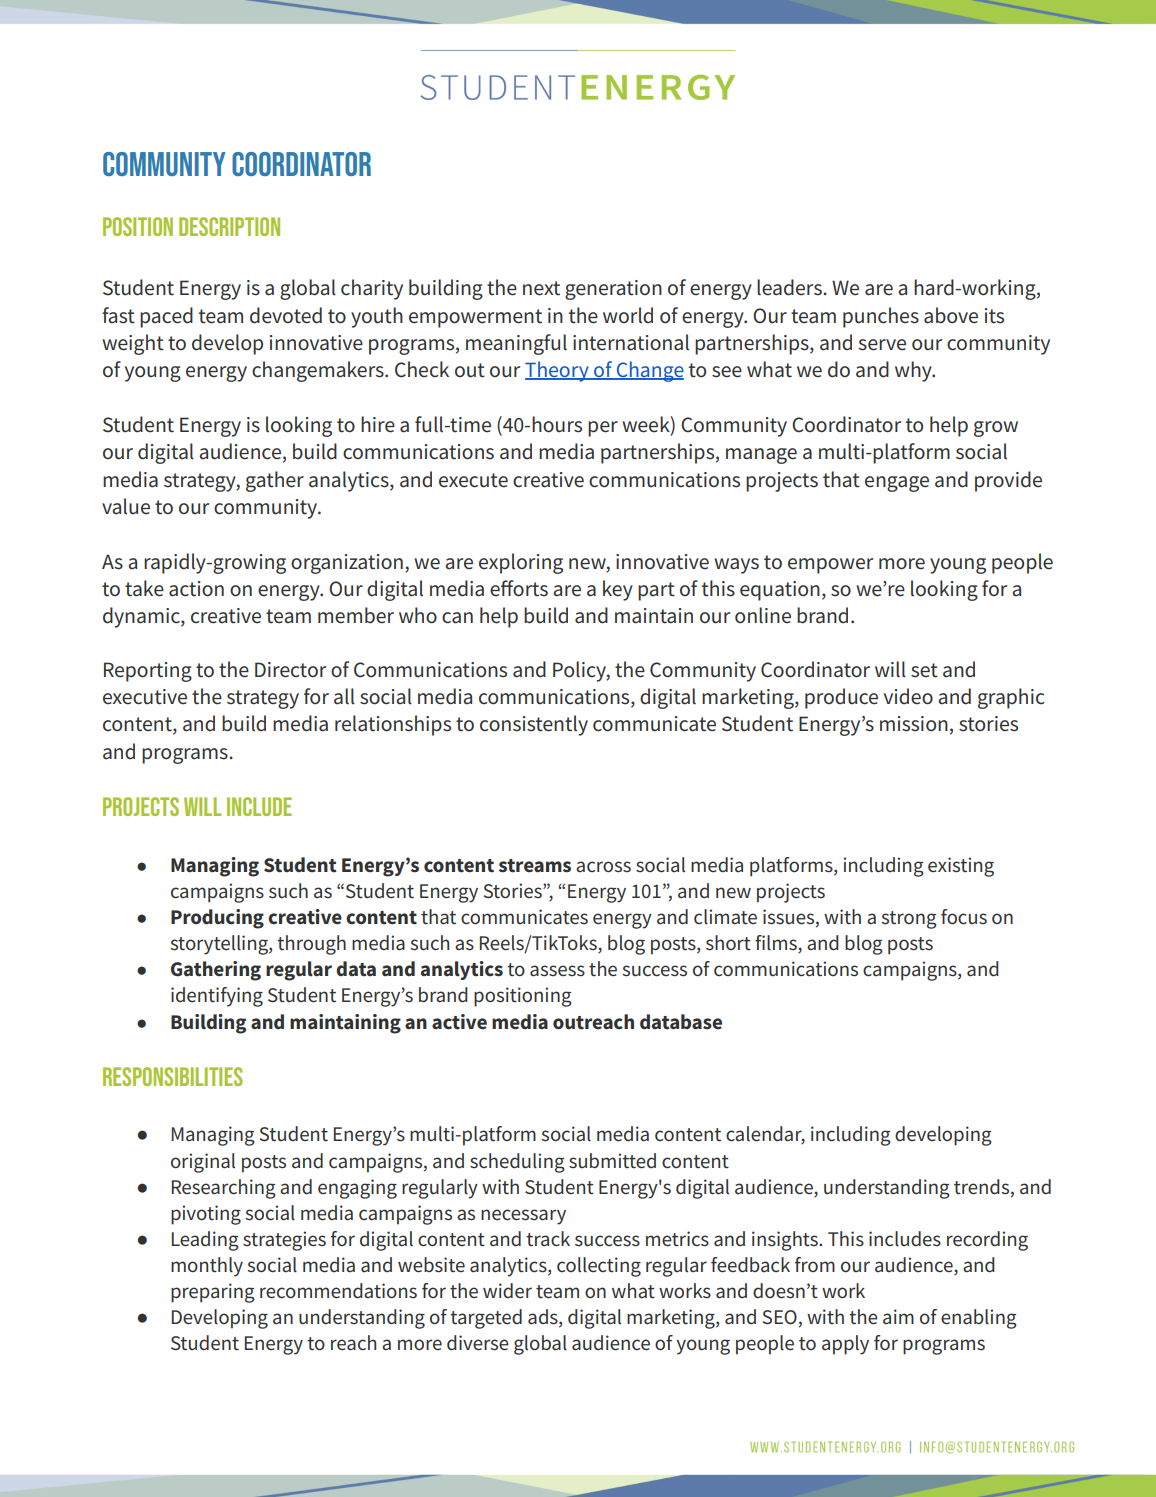 The image size is (1156, 1497). What do you see at coordinates (145, 697) in the screenshot?
I see `executive` at bounding box center [145, 697].
